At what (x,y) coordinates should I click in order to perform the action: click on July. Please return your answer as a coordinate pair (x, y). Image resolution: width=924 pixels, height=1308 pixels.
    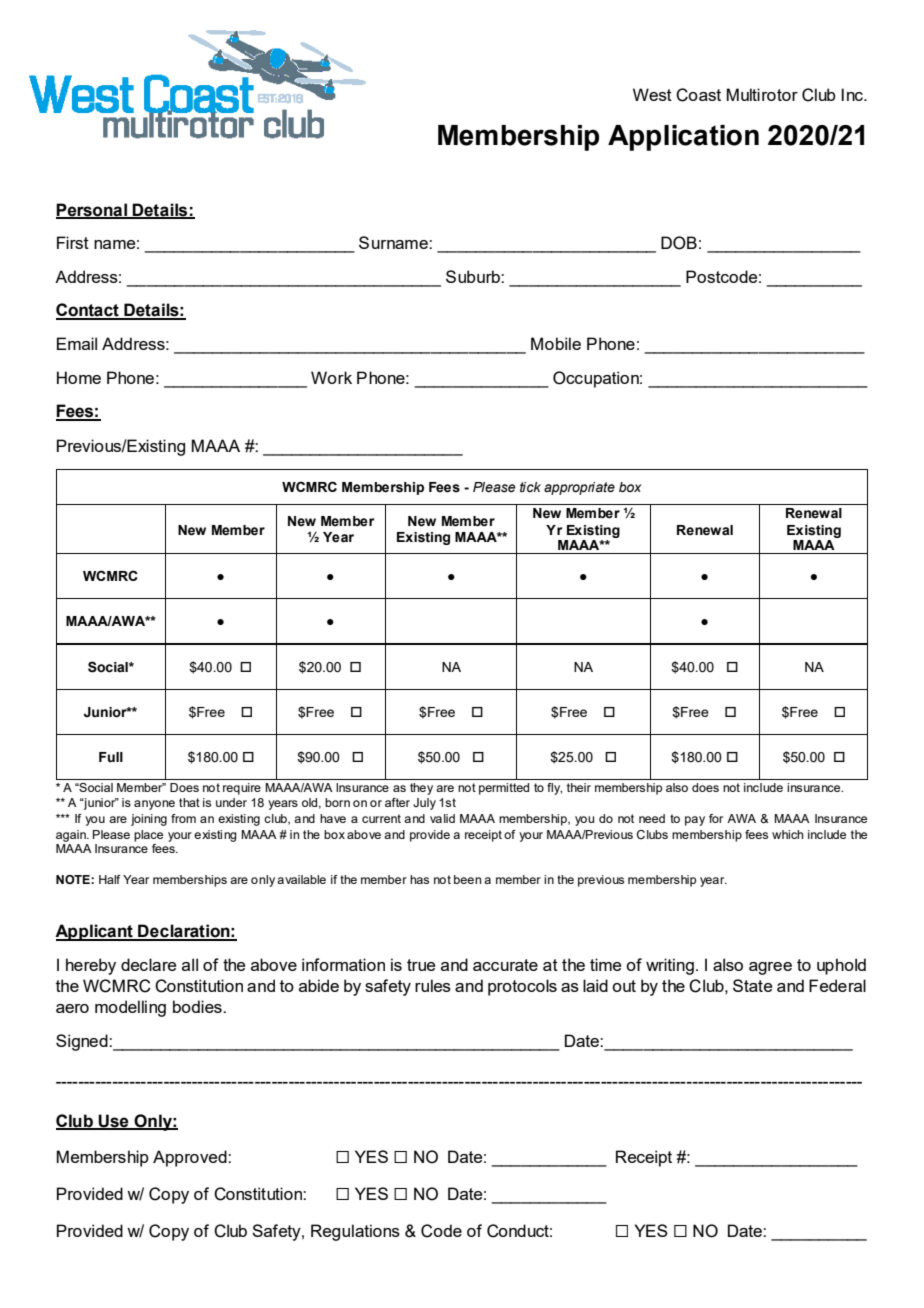
    Looking at the image, I should click on (424, 804).
